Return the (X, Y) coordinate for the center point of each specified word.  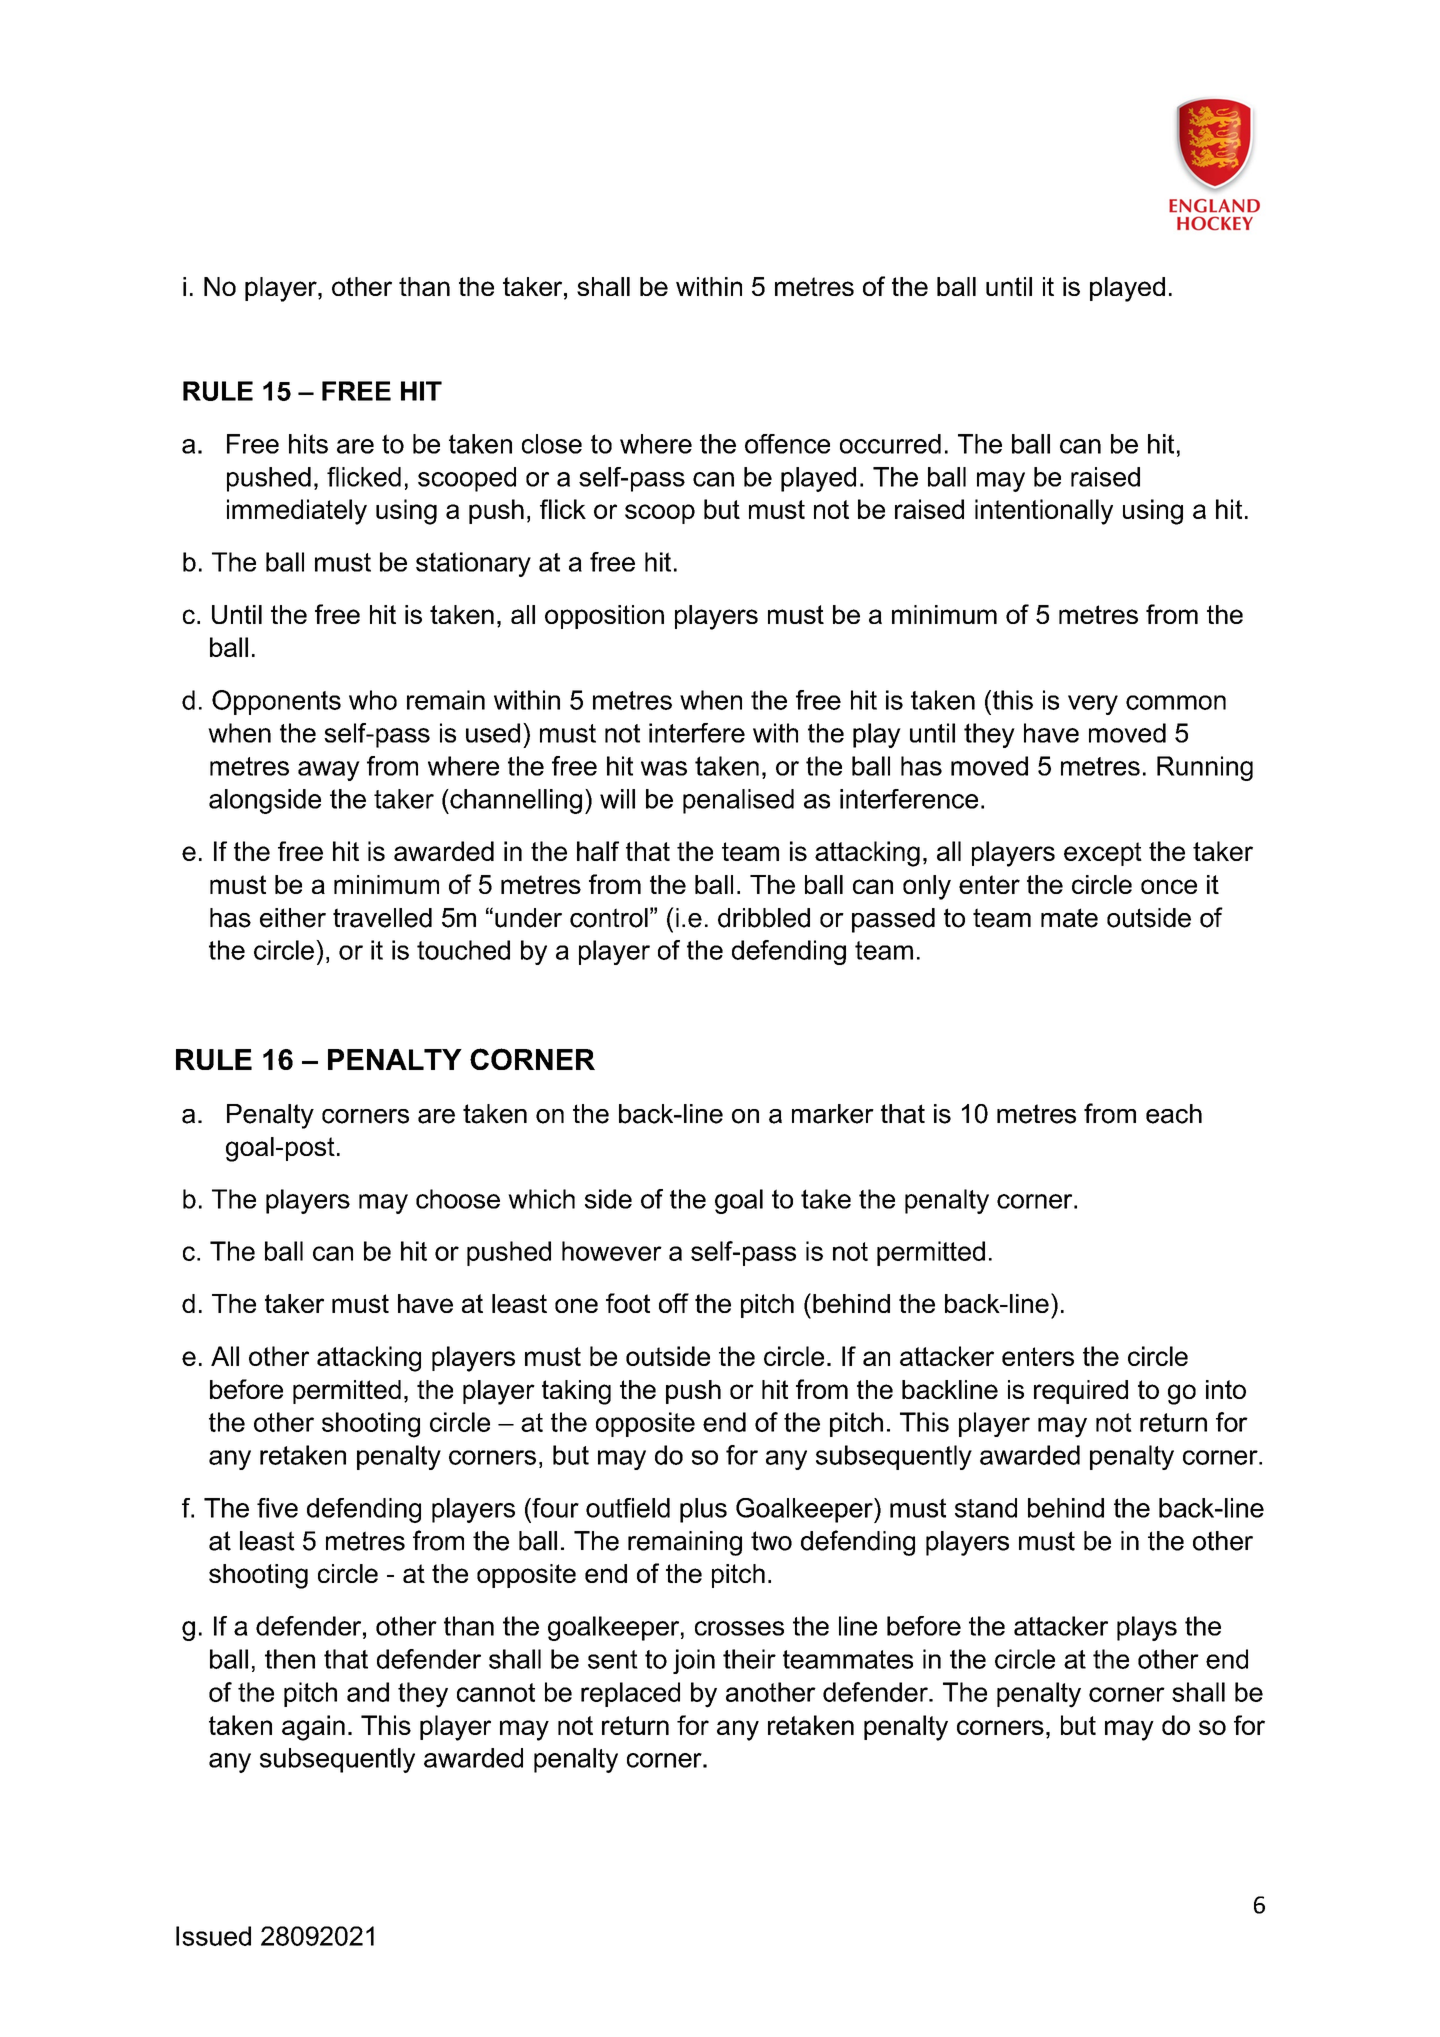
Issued (213, 1936)
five (277, 1508)
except (1103, 854)
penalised (738, 801)
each (1174, 1114)
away (329, 771)
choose (458, 1199)
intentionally (1044, 512)
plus (703, 1510)
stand (986, 1508)
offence (787, 444)
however (612, 1251)
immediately (297, 512)
